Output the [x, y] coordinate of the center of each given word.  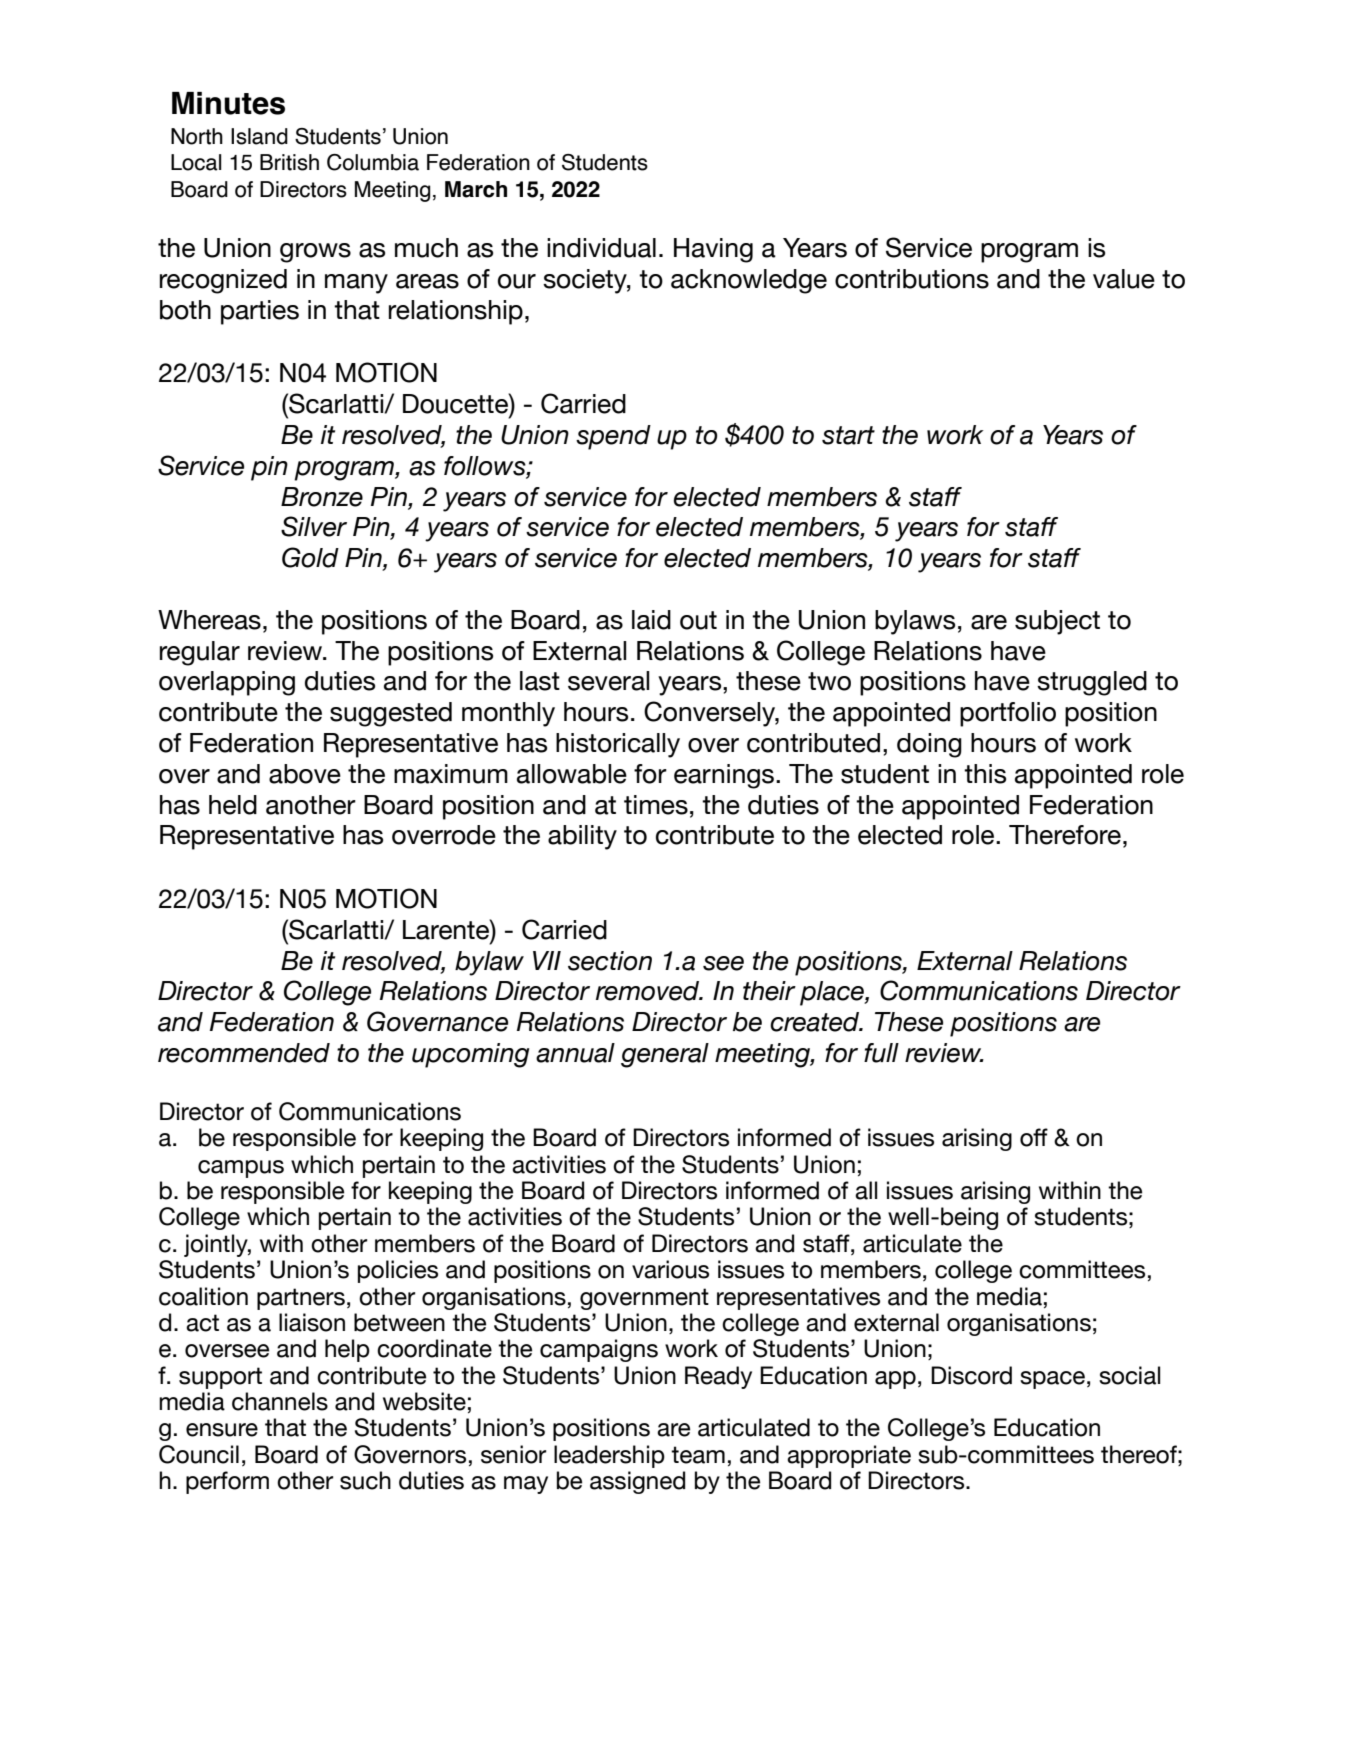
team [698, 1455]
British [289, 162]
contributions [912, 279]
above [305, 774]
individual [601, 248]
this [985, 774]
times [656, 805]
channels [280, 1401]
